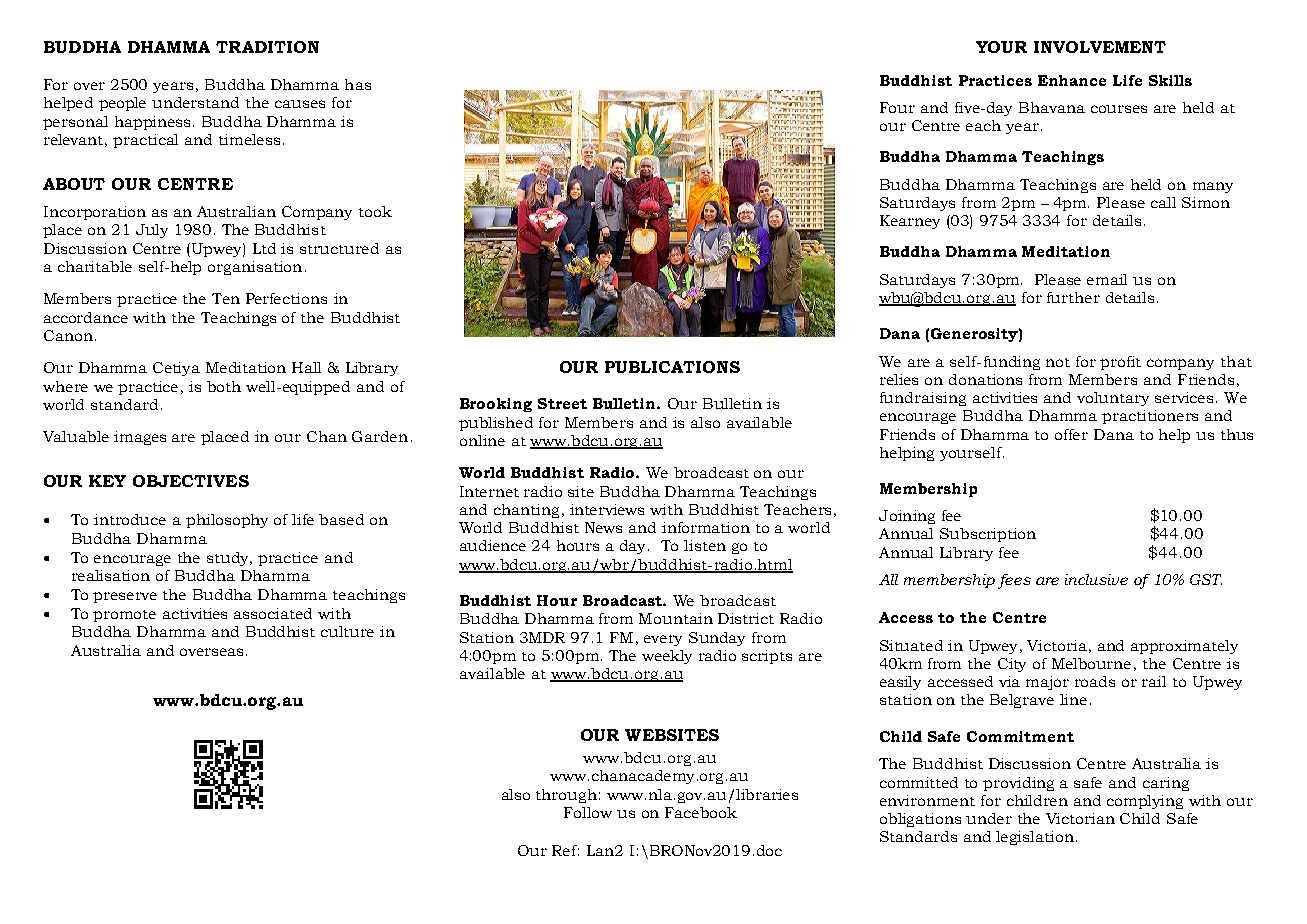 This screenshot has width=1307, height=924. What do you see at coordinates (255, 268) in the screenshot?
I see `organisation` at bounding box center [255, 268].
